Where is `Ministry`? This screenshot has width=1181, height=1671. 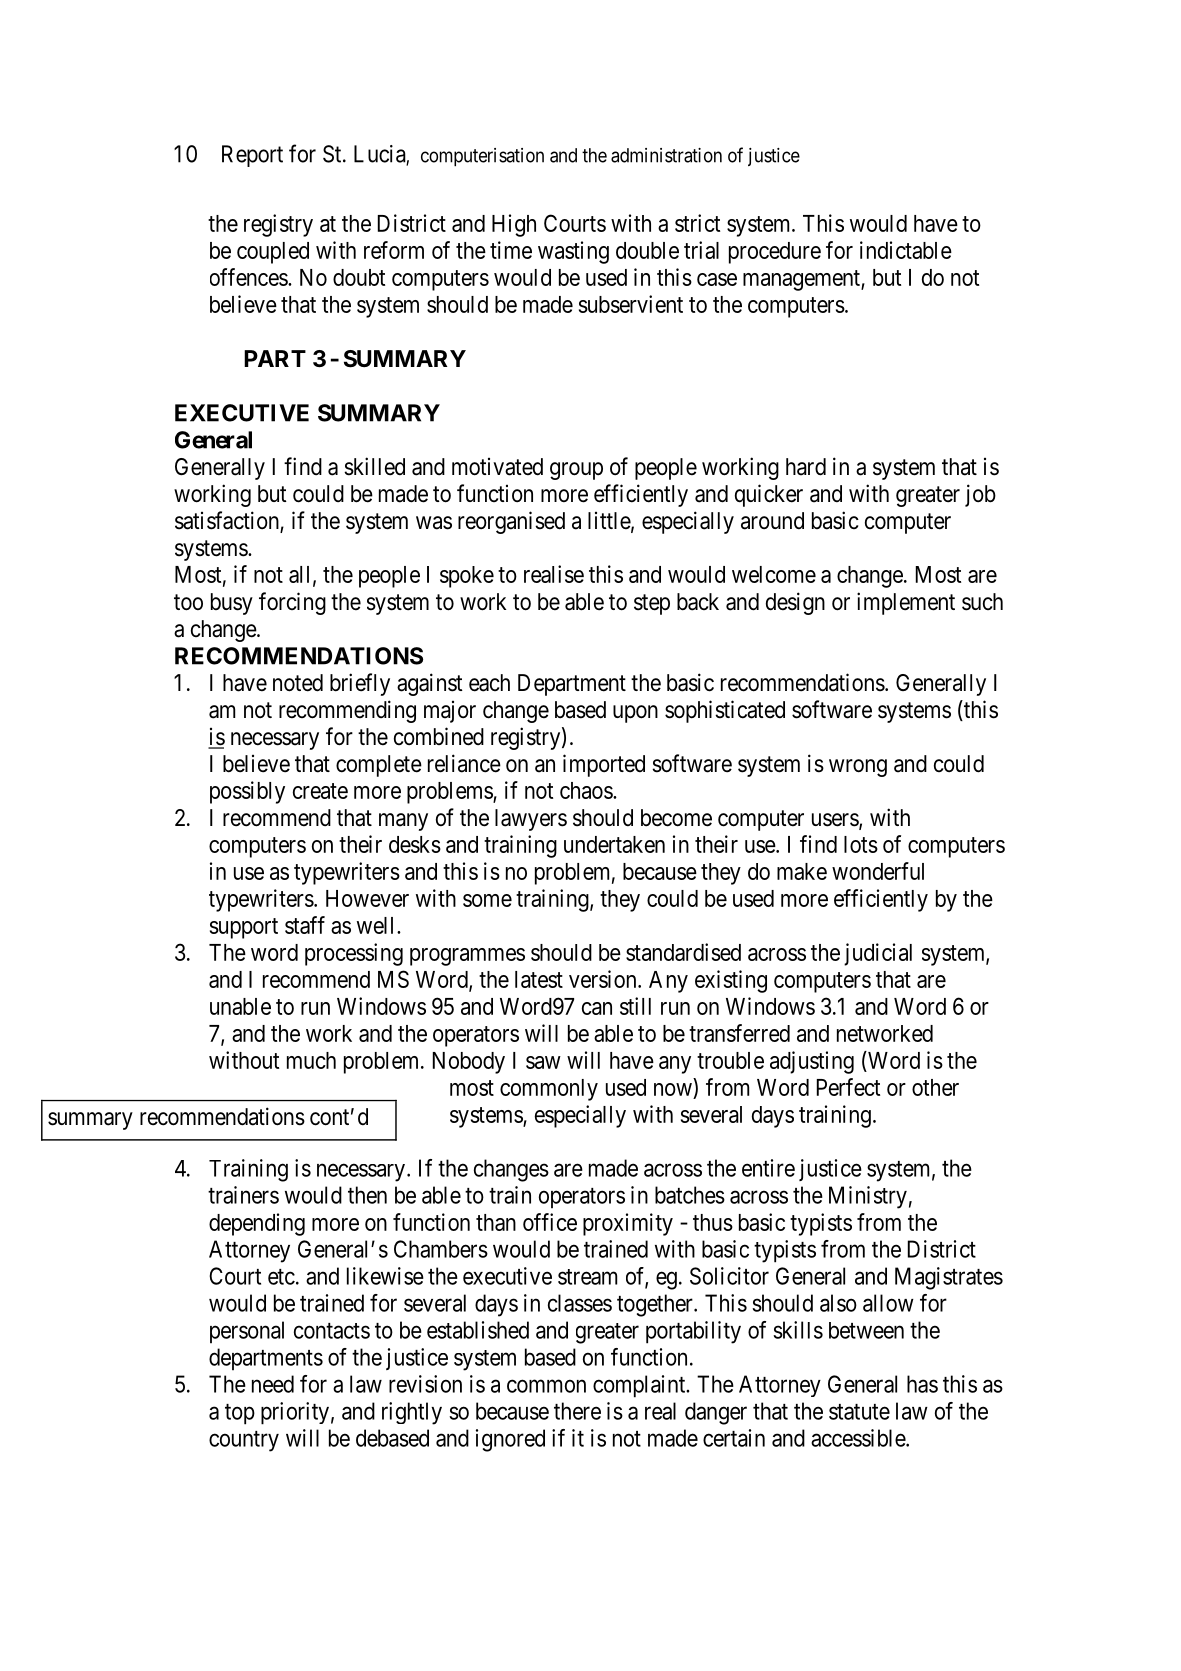
Ministry is located at coordinates (868, 1197).
